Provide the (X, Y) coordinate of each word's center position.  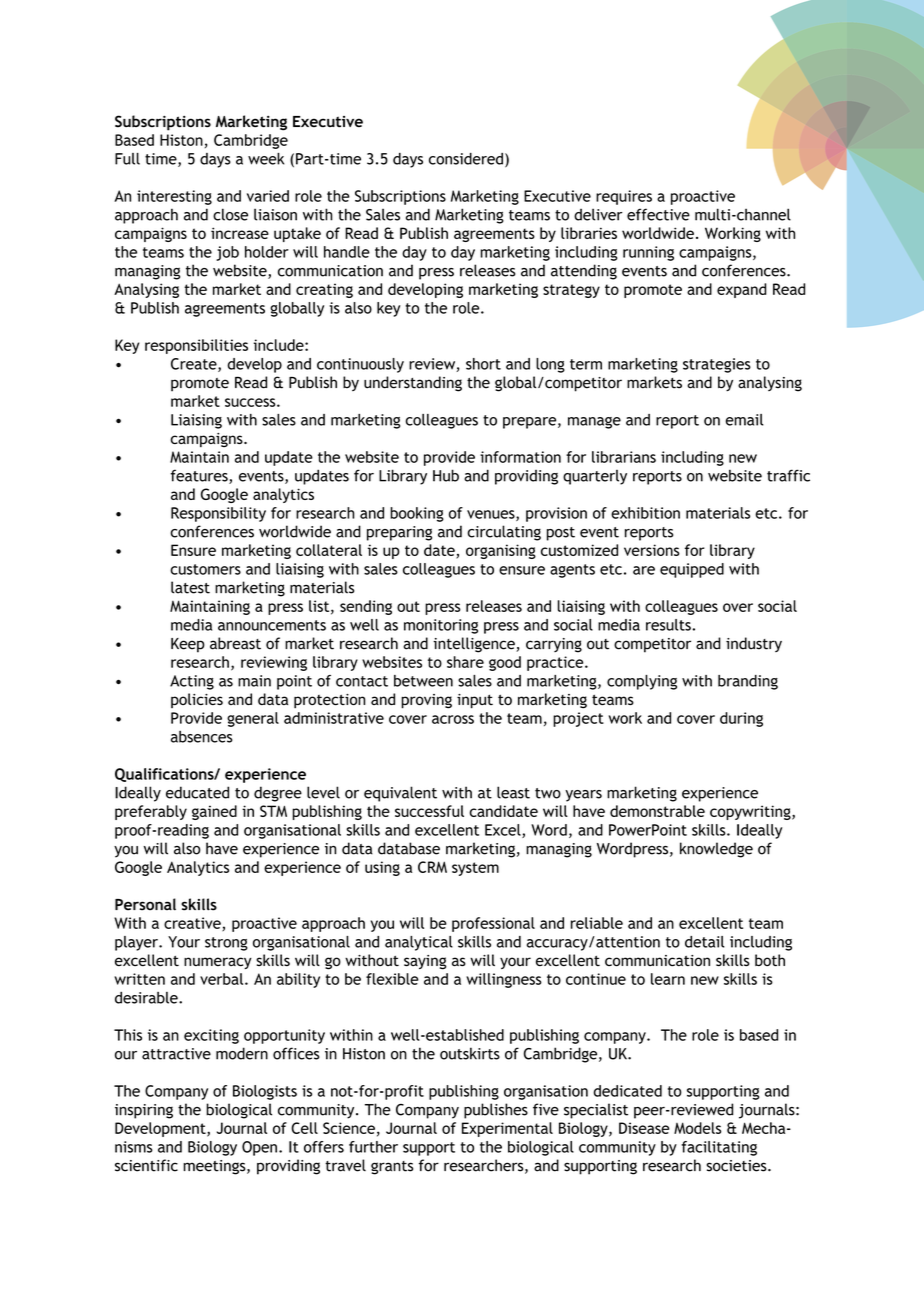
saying (425, 962)
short (483, 364)
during (741, 719)
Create (195, 365)
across (453, 719)
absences (202, 737)
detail (704, 942)
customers (205, 569)
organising (501, 551)
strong (226, 944)
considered (466, 159)
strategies (717, 365)
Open (259, 1148)
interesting (174, 197)
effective (658, 214)
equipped (692, 570)
